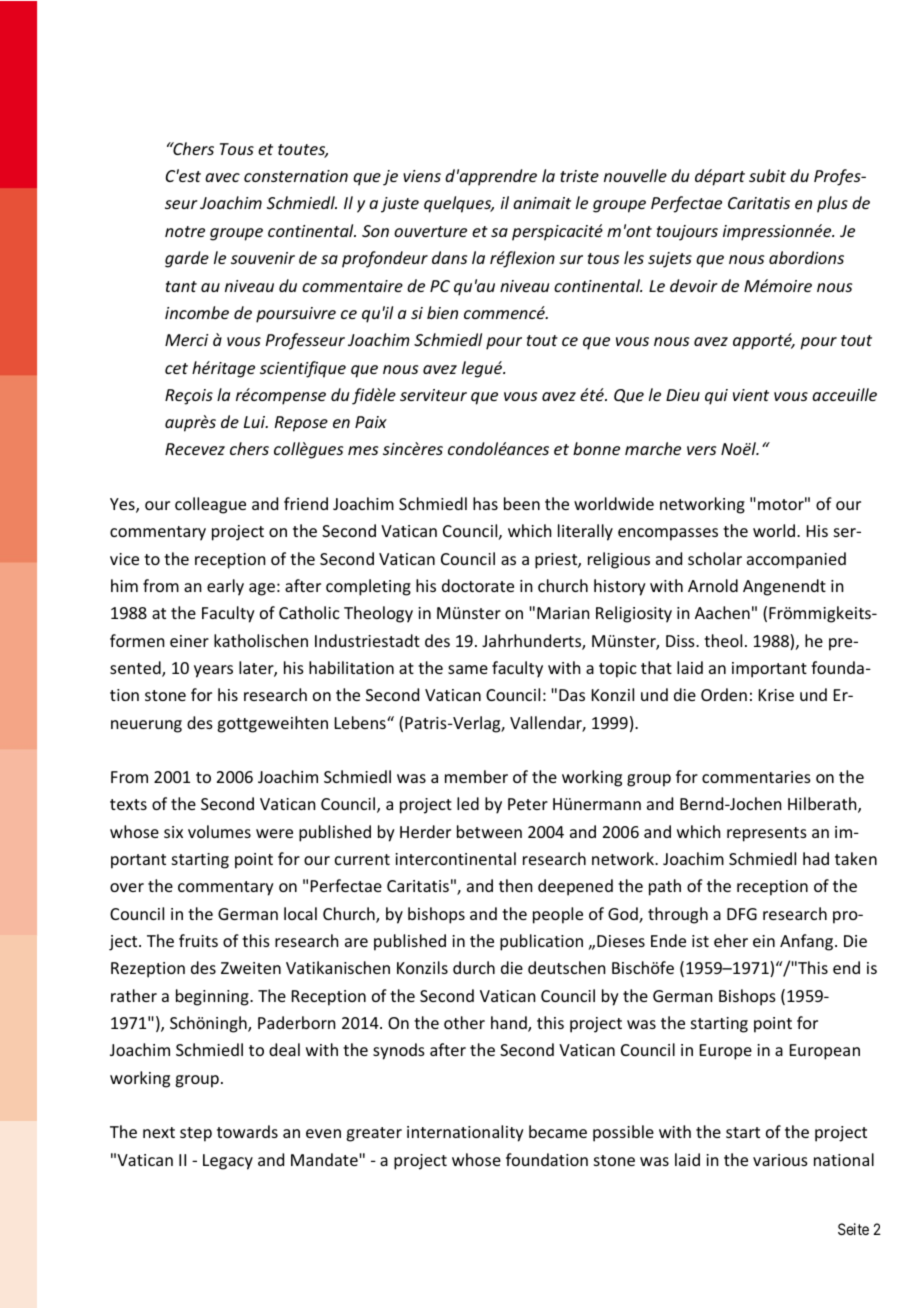 This screenshot has width=924, height=1308. Describe the element at coordinates (213, 671) in the screenshot. I see `years` at that location.
